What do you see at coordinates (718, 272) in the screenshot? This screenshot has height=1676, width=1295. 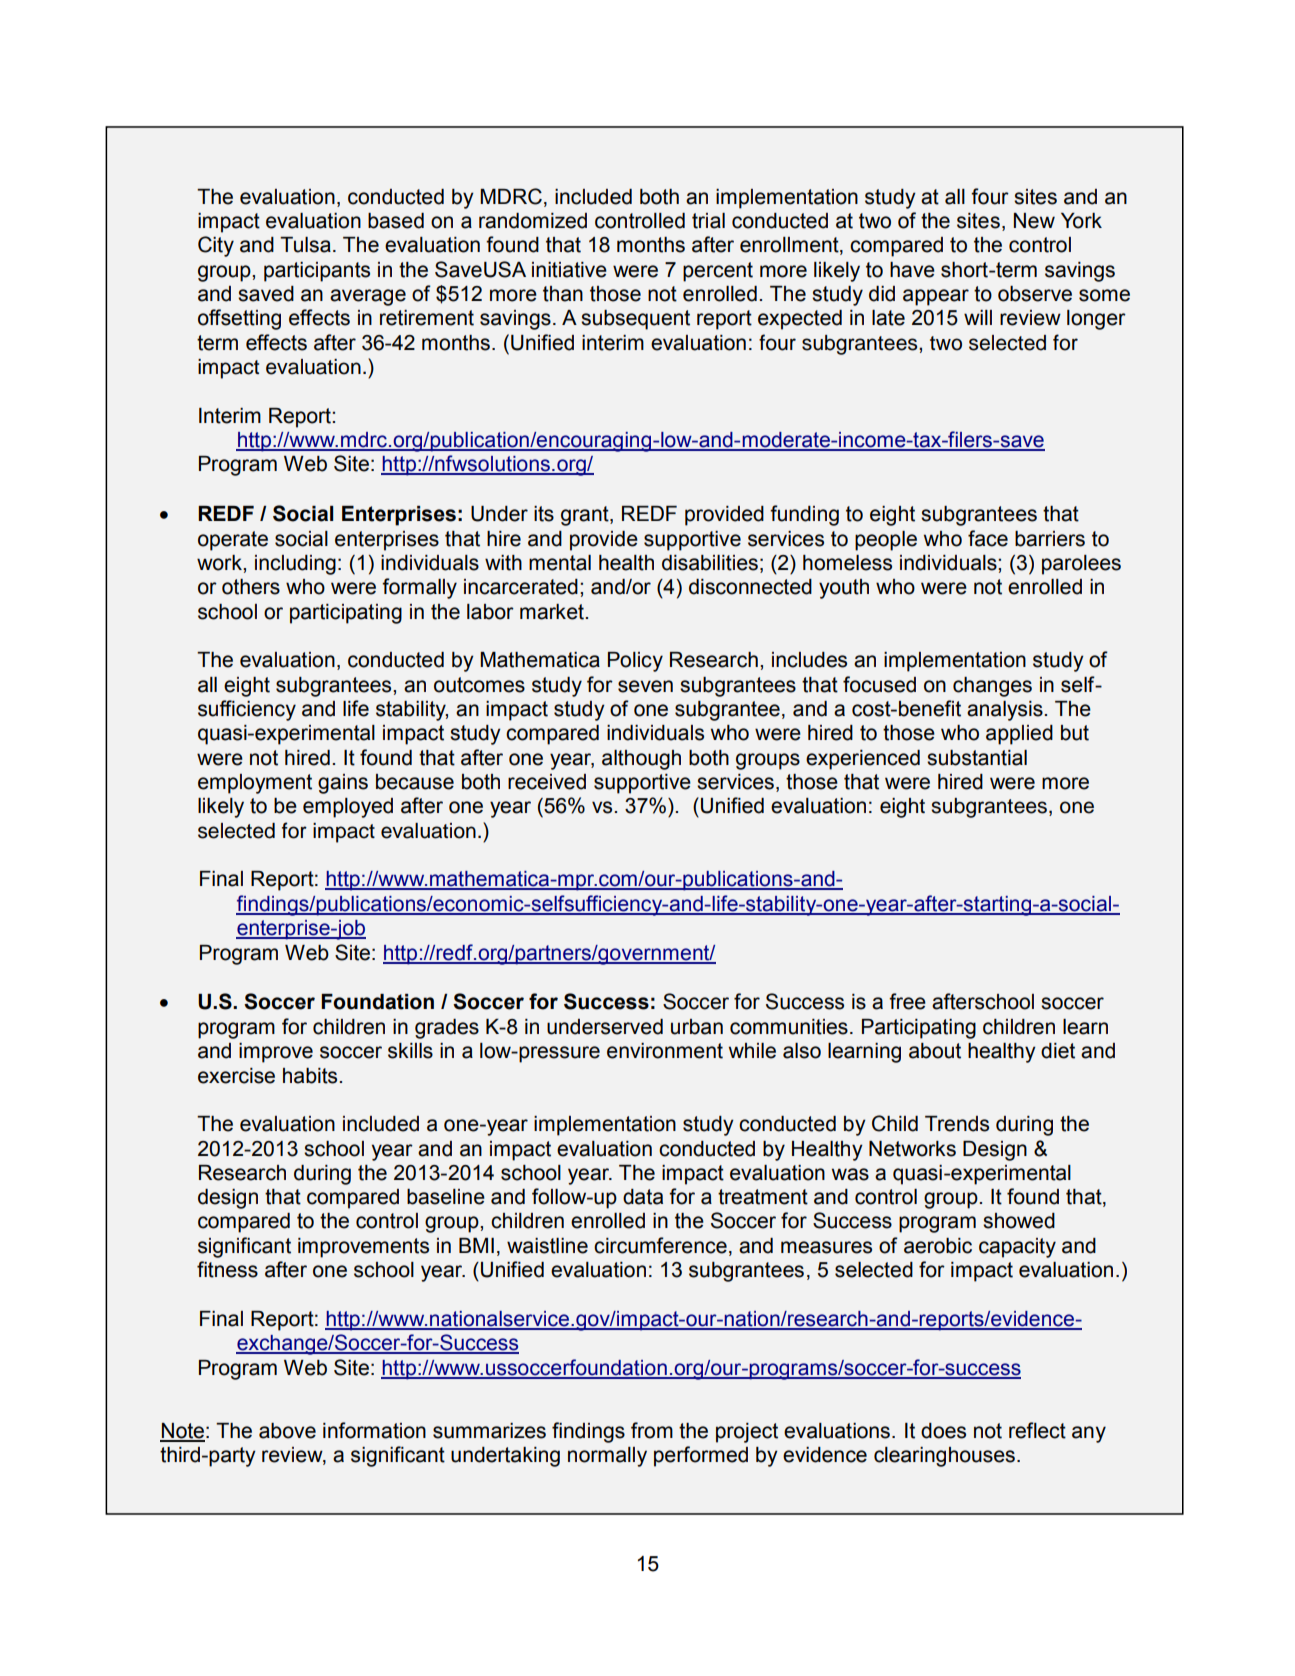 I see `percent` at bounding box center [718, 272].
